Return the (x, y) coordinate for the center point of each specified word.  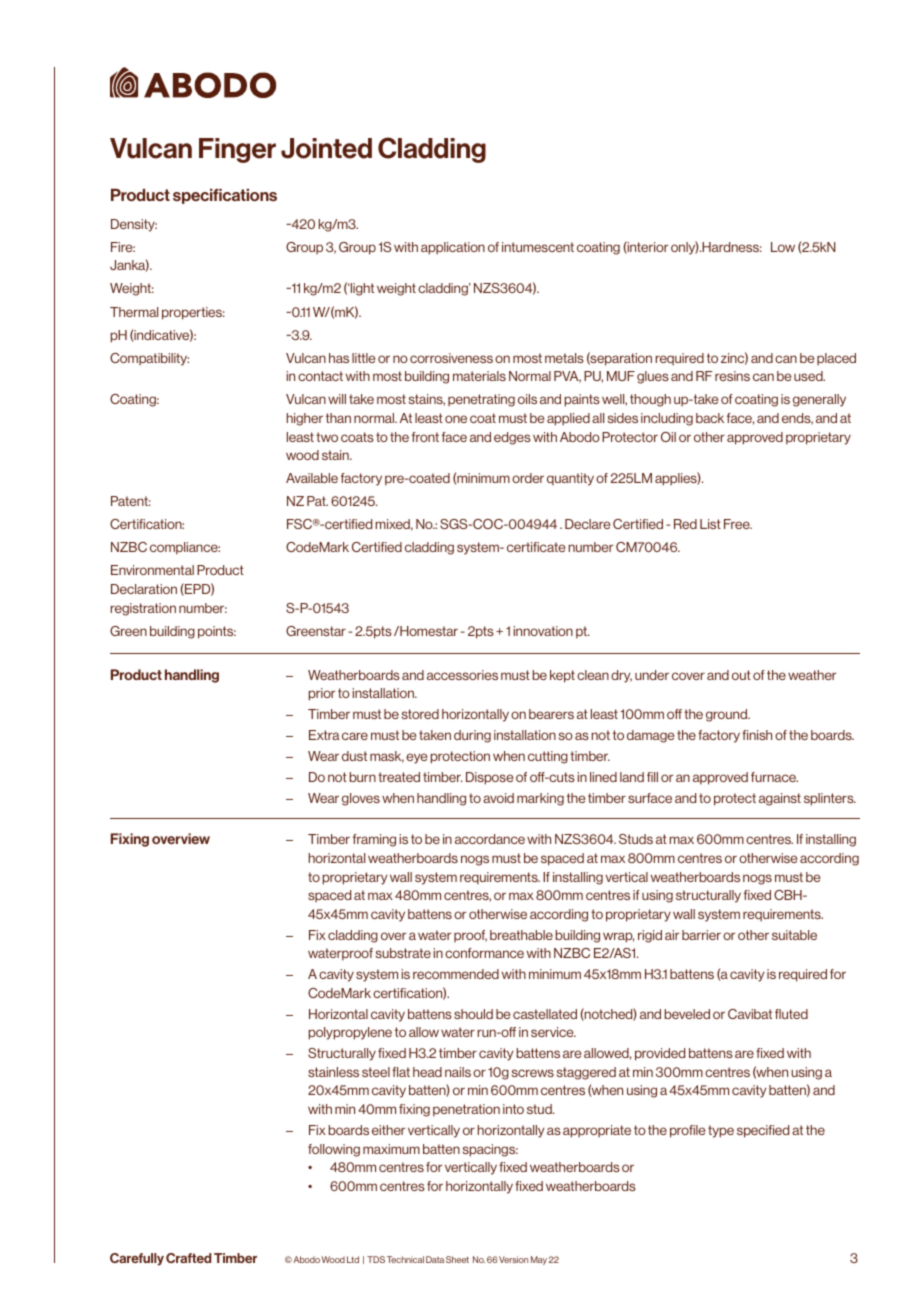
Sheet (457, 1259)
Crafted (188, 1258)
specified (763, 1131)
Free (738, 524)
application (453, 248)
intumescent (538, 247)
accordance (490, 839)
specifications (225, 196)
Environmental (152, 570)
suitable (794, 935)
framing (374, 840)
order (528, 478)
